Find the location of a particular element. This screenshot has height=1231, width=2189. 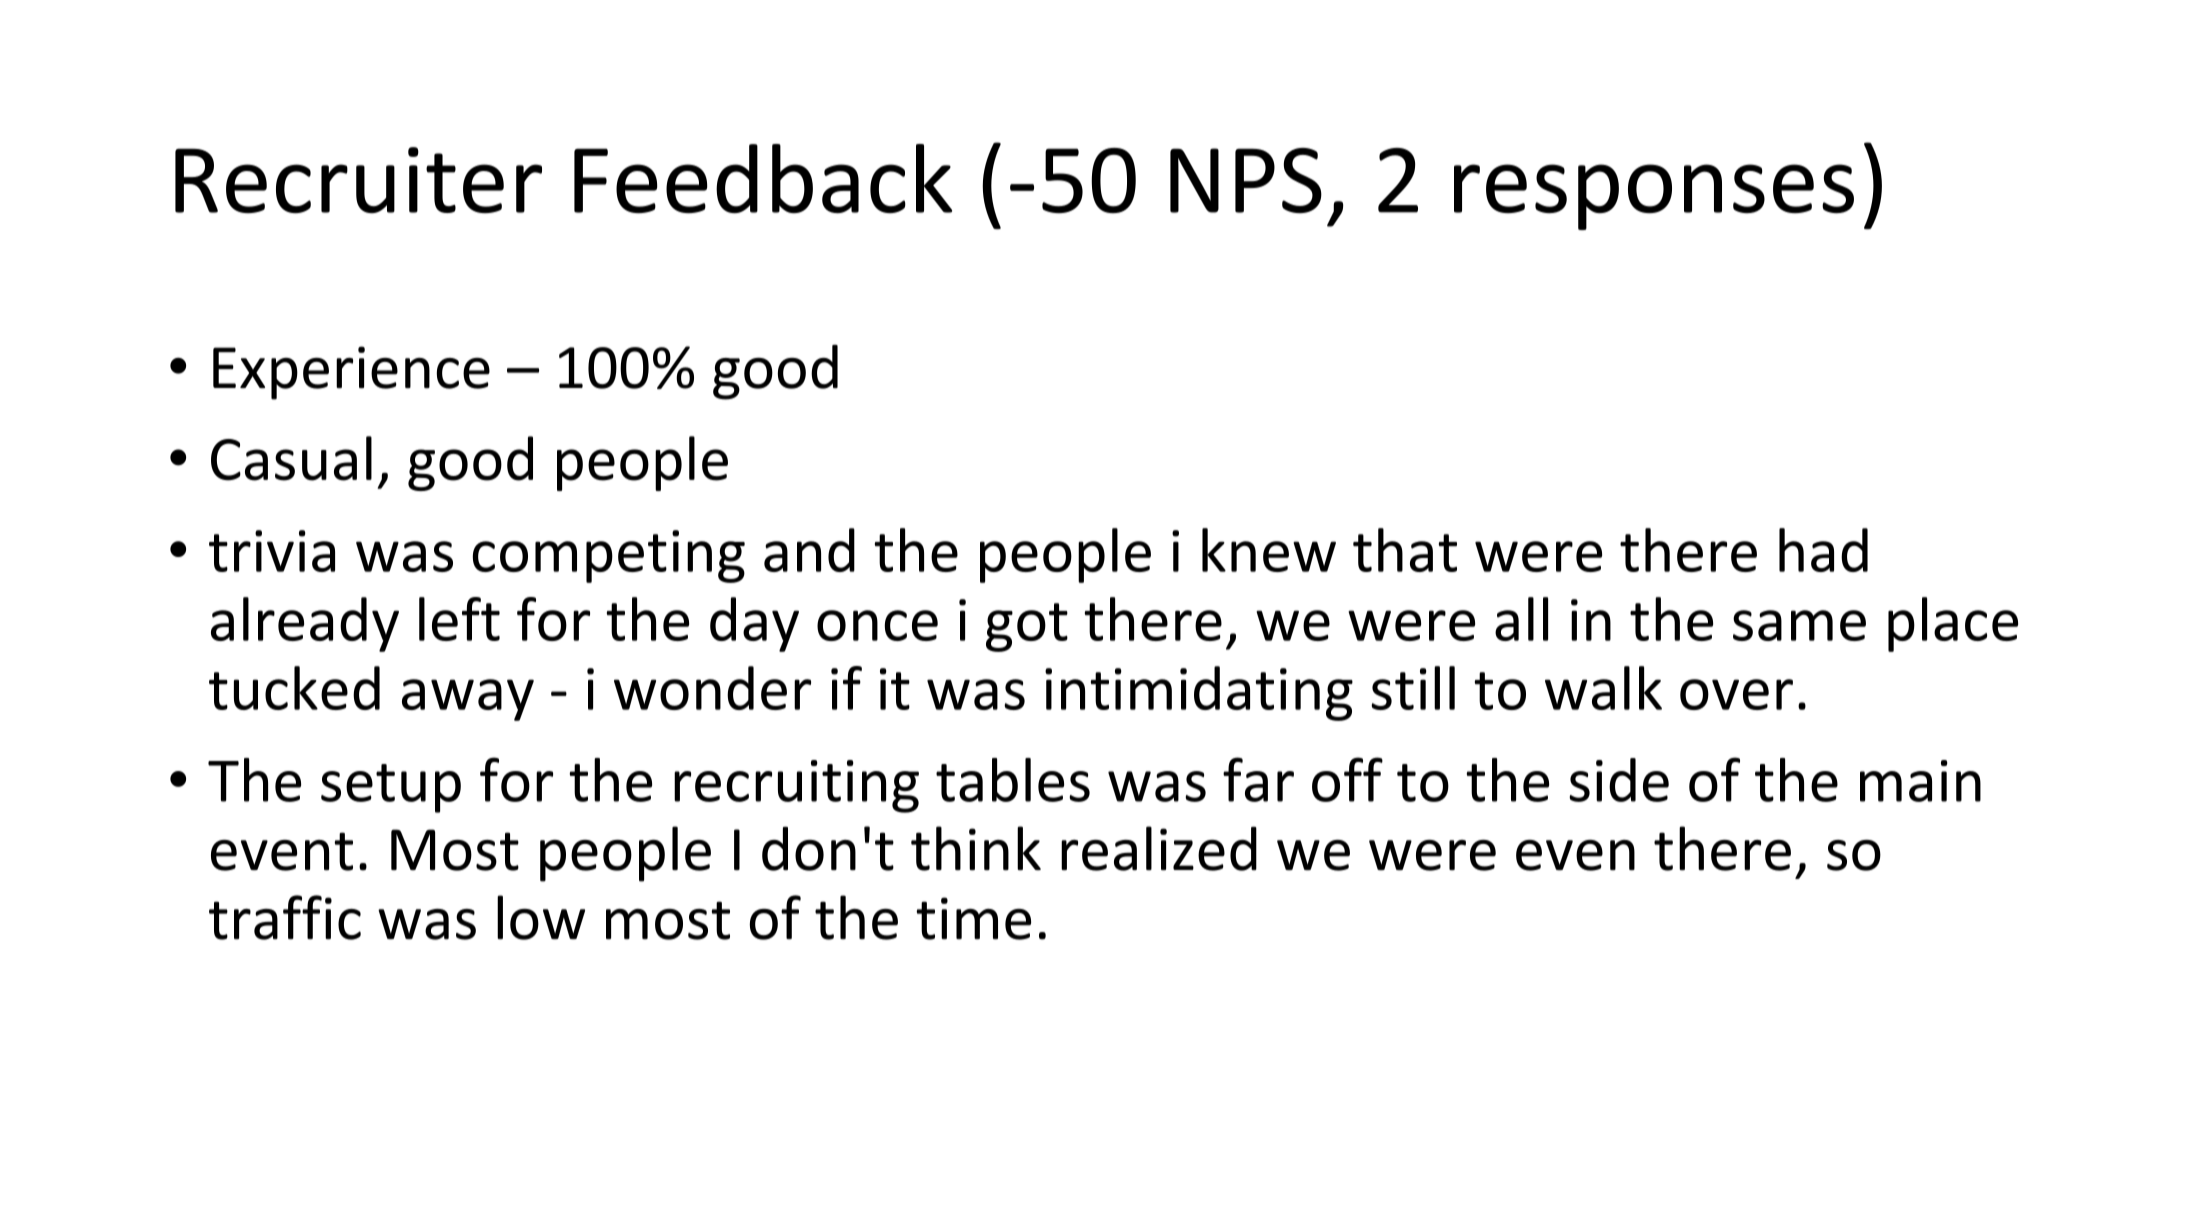

away is located at coordinates (468, 700).
